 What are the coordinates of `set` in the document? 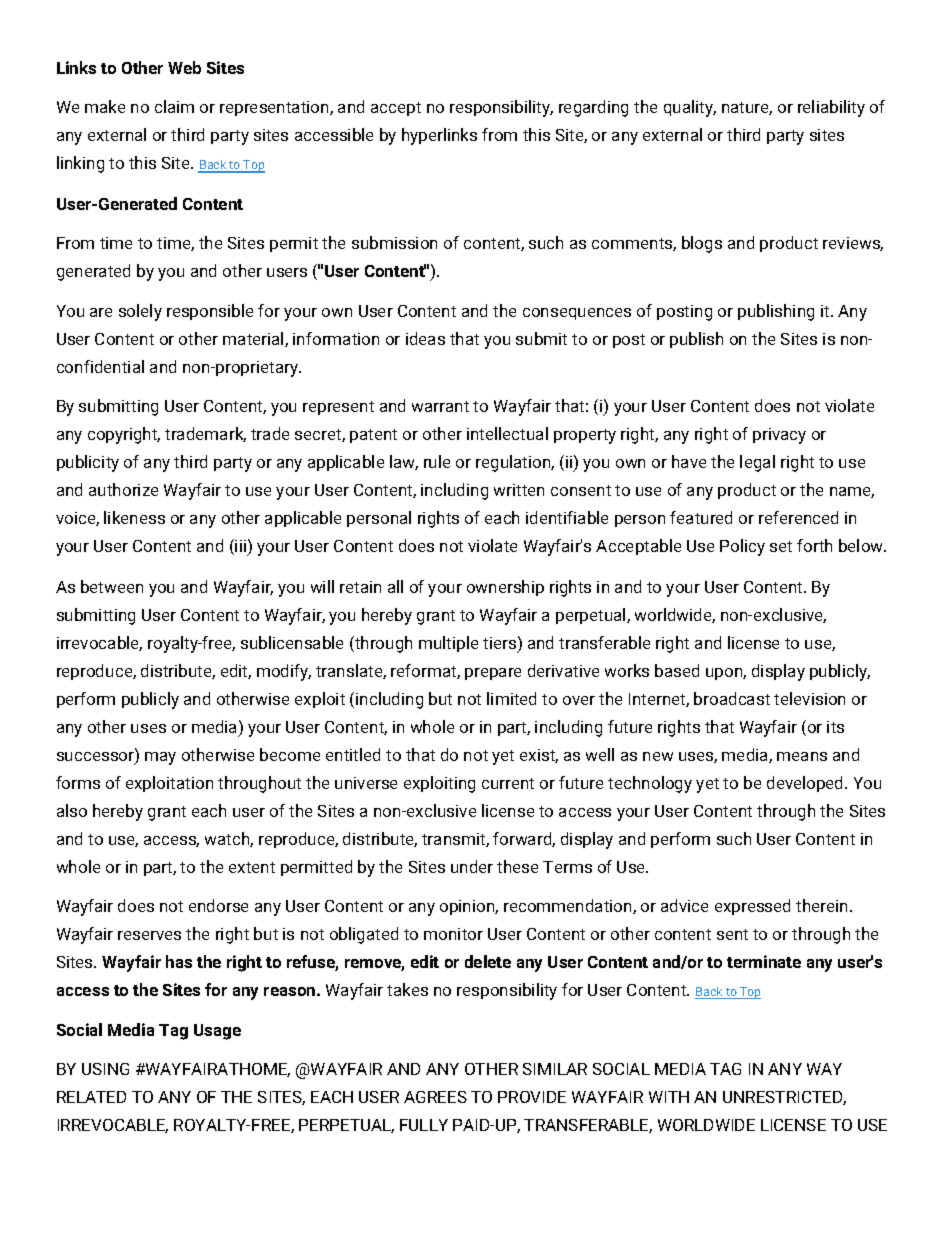 It's located at (781, 546).
